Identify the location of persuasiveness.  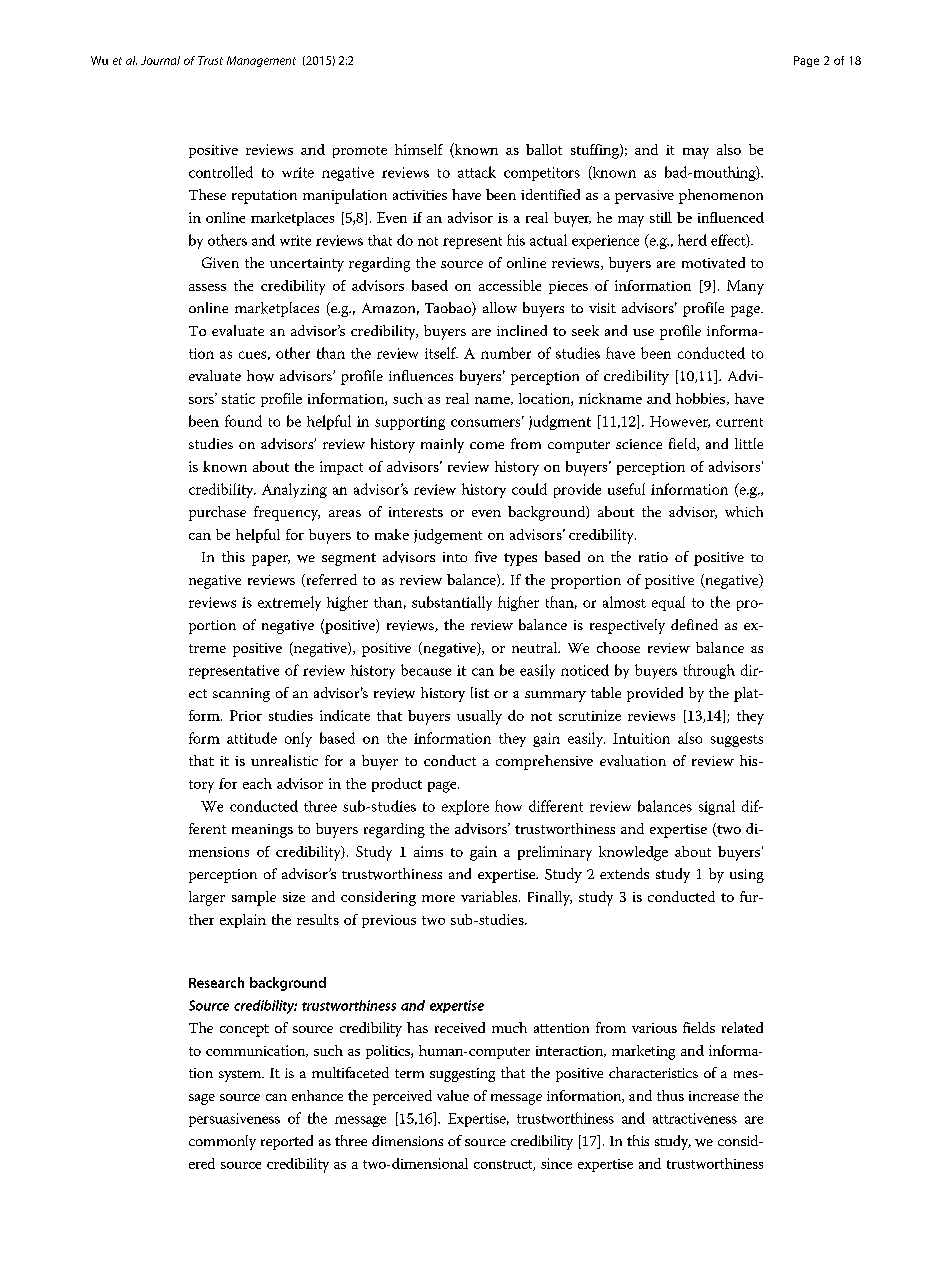
(234, 1120).
